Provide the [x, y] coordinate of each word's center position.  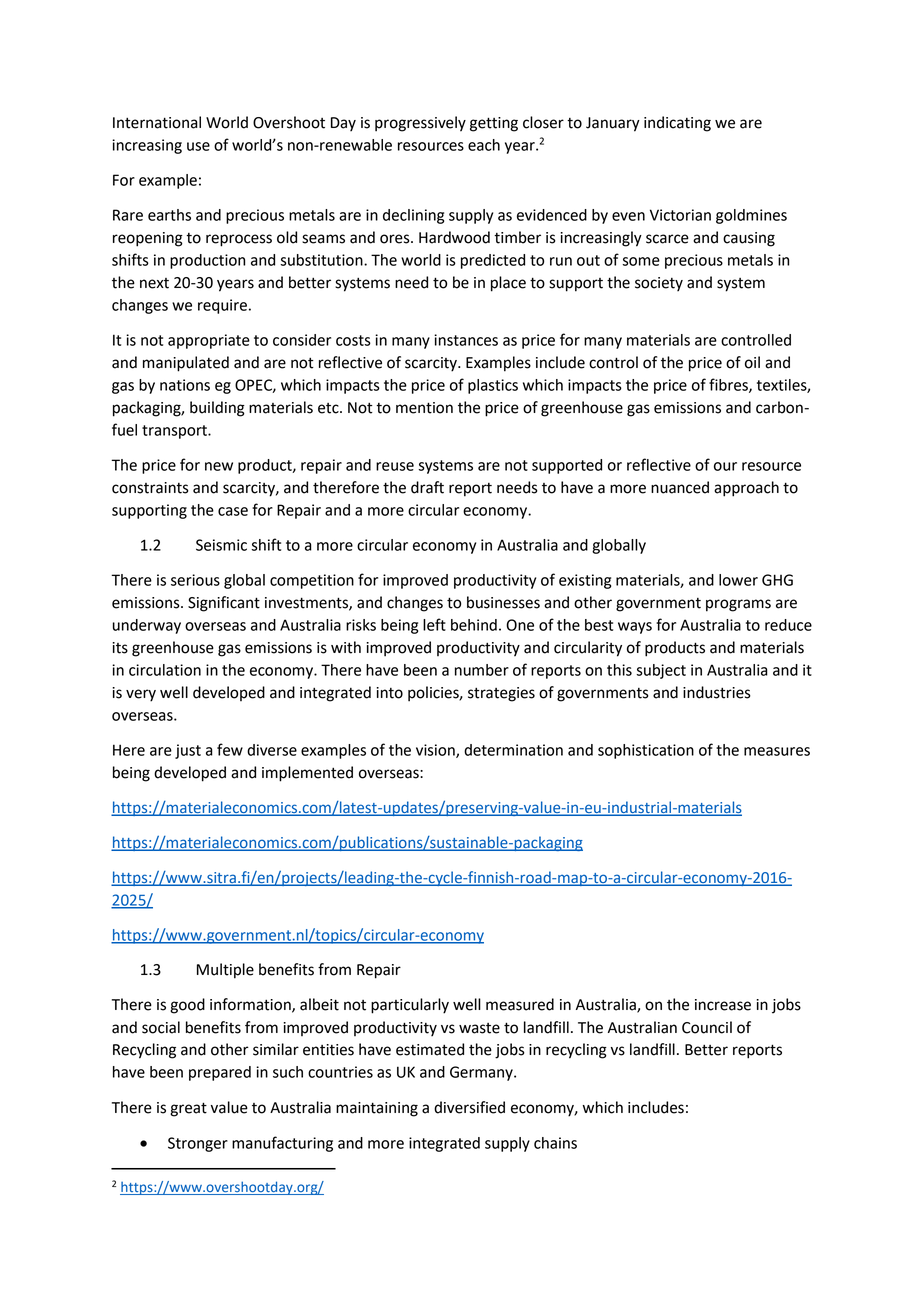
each [484, 145]
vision [436, 751]
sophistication [646, 751]
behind [474, 625]
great [188, 1109]
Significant [224, 604]
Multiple [225, 971]
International [157, 122]
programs [738, 605]
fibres [729, 385]
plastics [493, 386]
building [217, 409]
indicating [677, 124]
